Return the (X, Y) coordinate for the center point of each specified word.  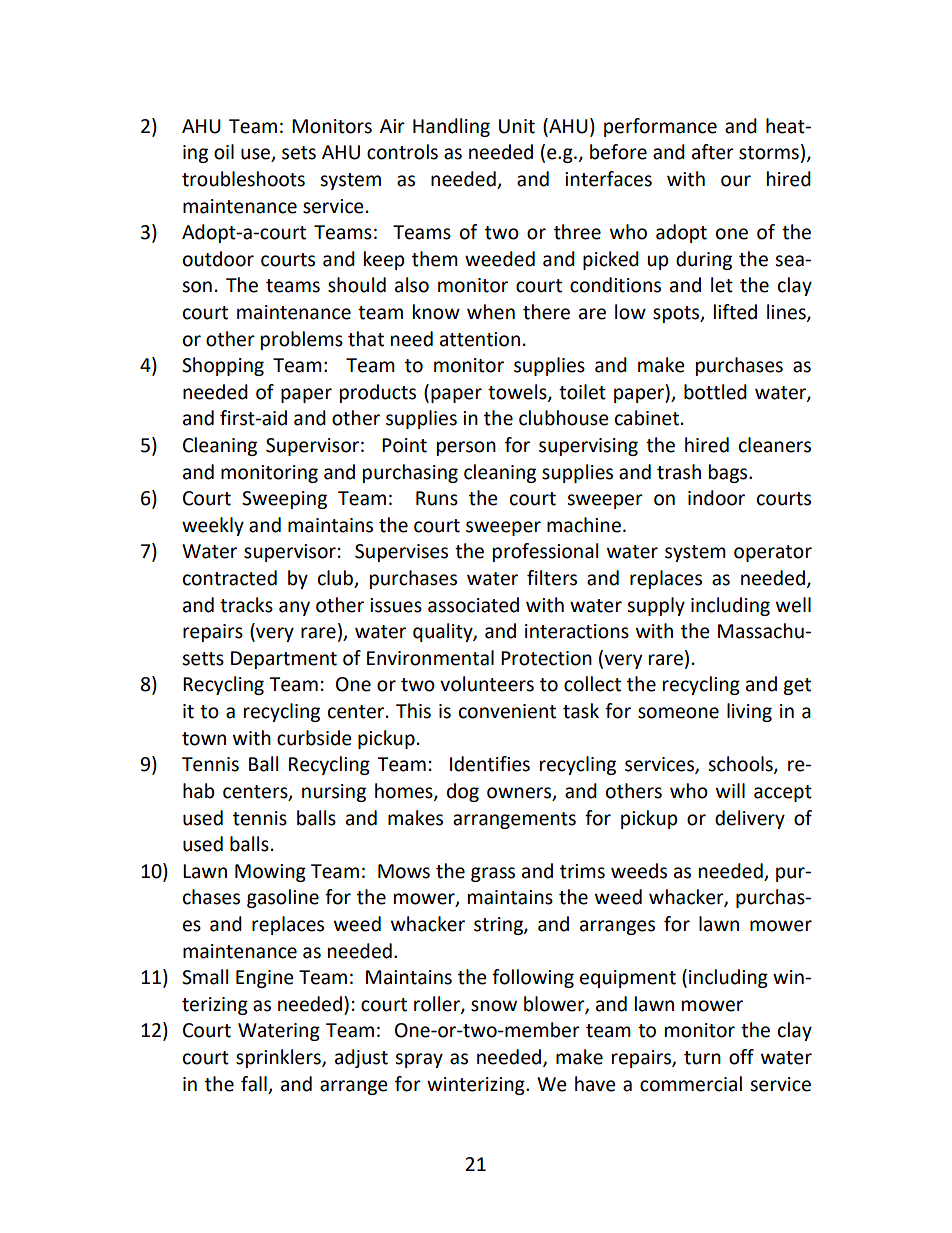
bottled (715, 392)
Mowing (270, 873)
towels (518, 392)
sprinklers (279, 1058)
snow (494, 1006)
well (793, 605)
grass (493, 874)
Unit (517, 126)
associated (473, 605)
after (713, 152)
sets (299, 153)
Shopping (223, 366)
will (730, 790)
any (294, 608)
